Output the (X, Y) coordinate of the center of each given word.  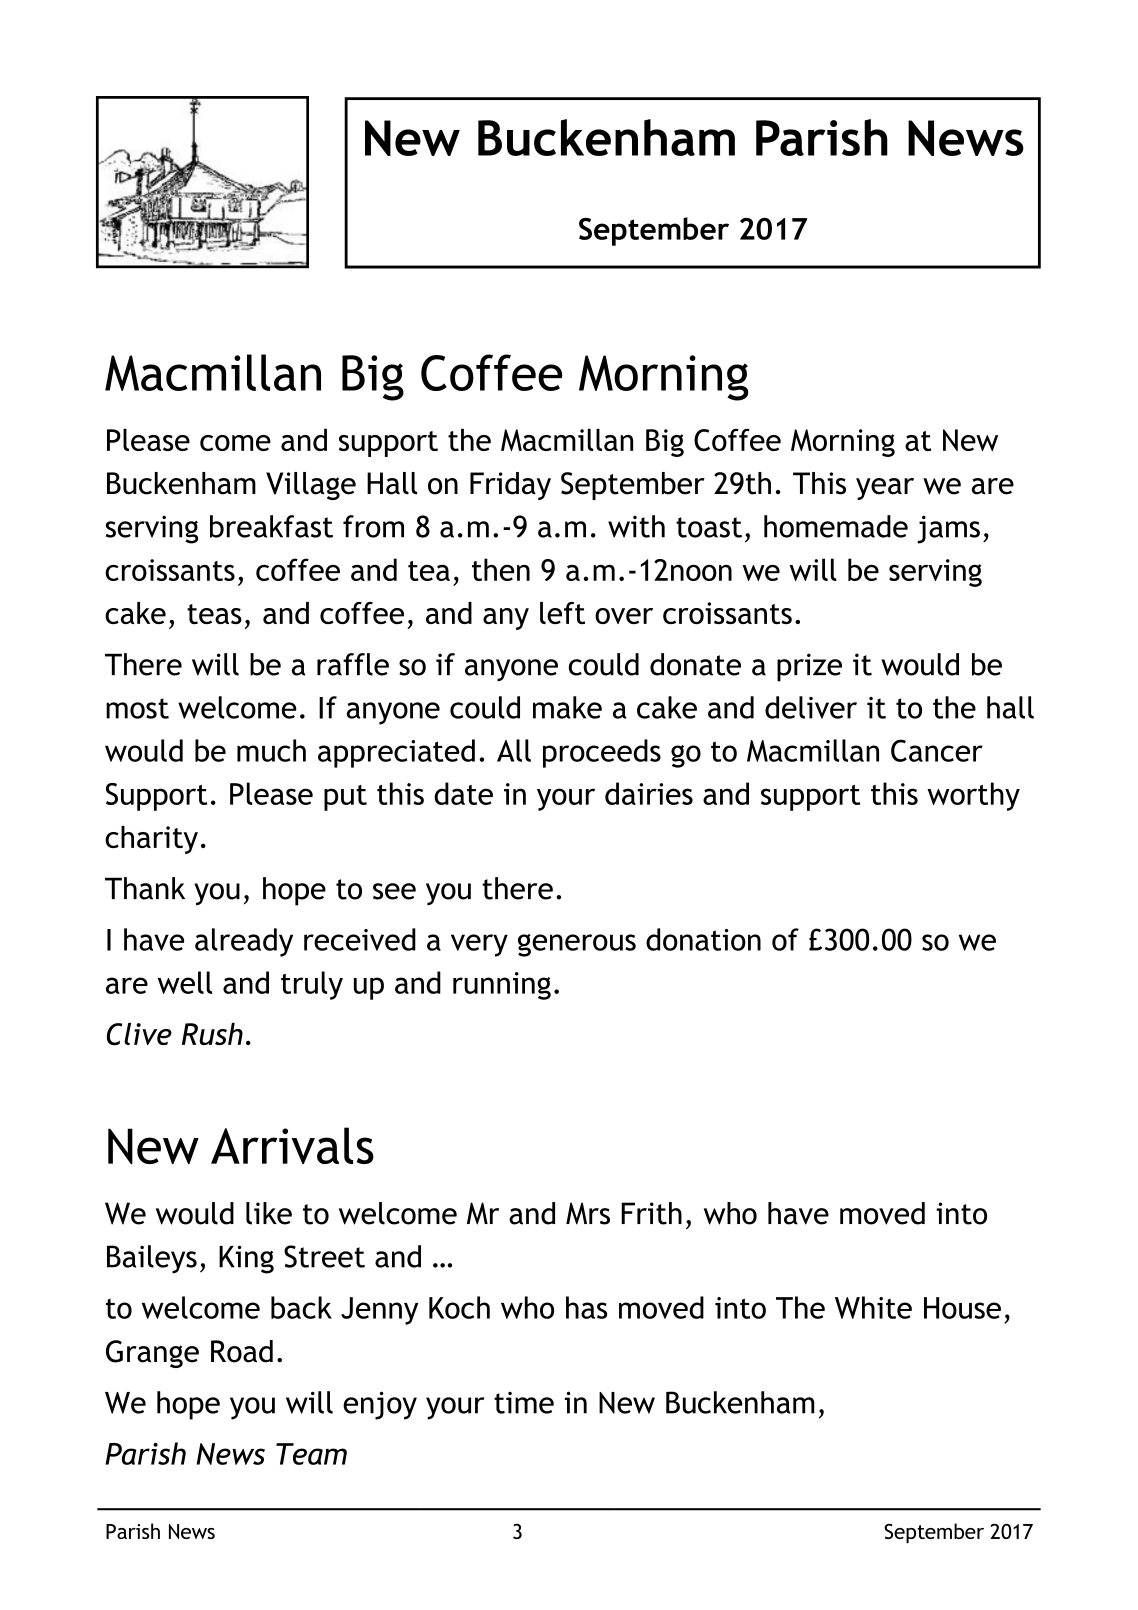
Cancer (937, 750)
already (244, 942)
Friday (510, 486)
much (271, 750)
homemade (836, 526)
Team (311, 1454)
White (873, 1307)
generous (577, 945)
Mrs (588, 1213)
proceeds (602, 753)
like (269, 1213)
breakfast (271, 526)
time (524, 1403)
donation (703, 939)
